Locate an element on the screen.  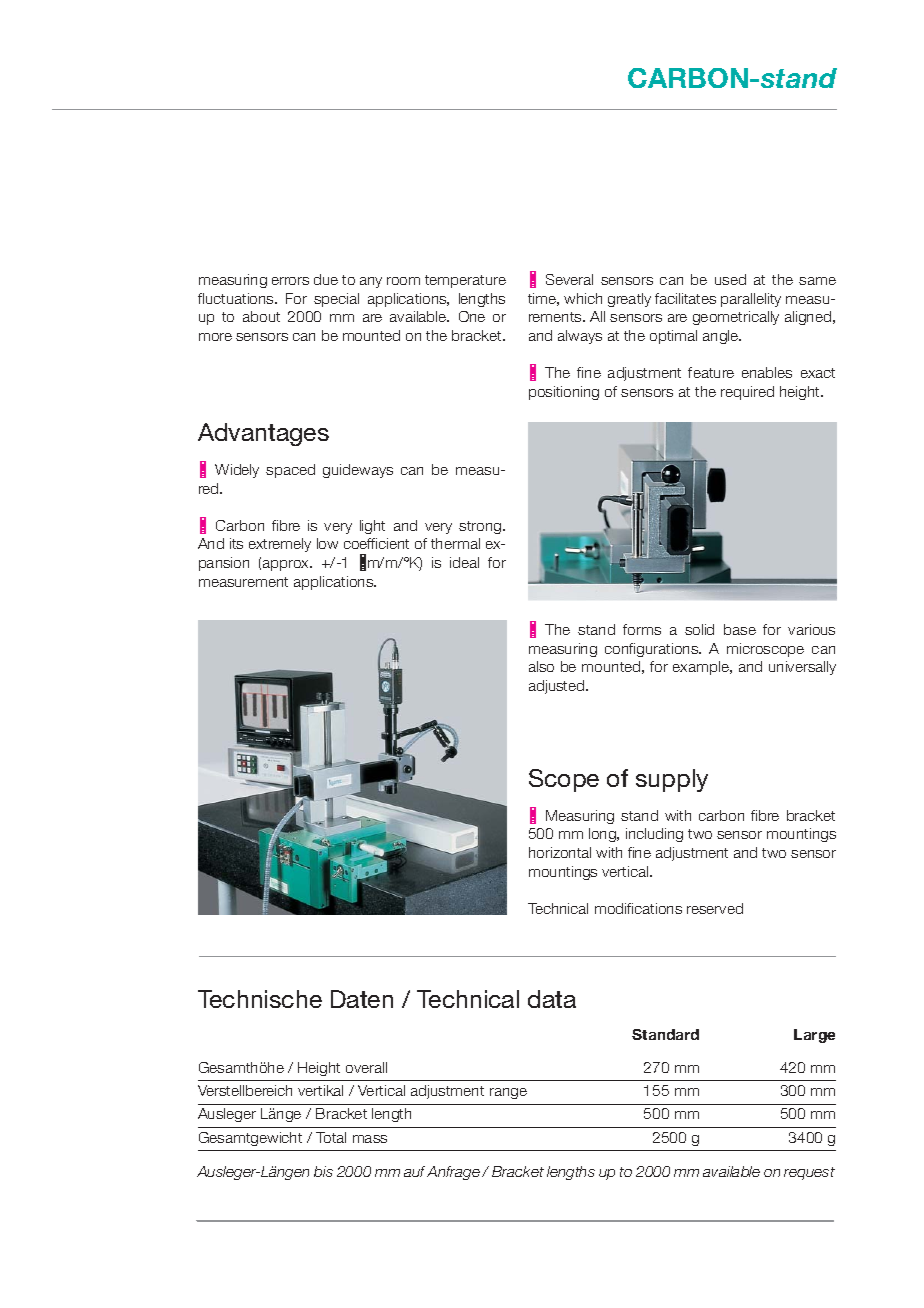
geometrically is located at coordinates (736, 318).
